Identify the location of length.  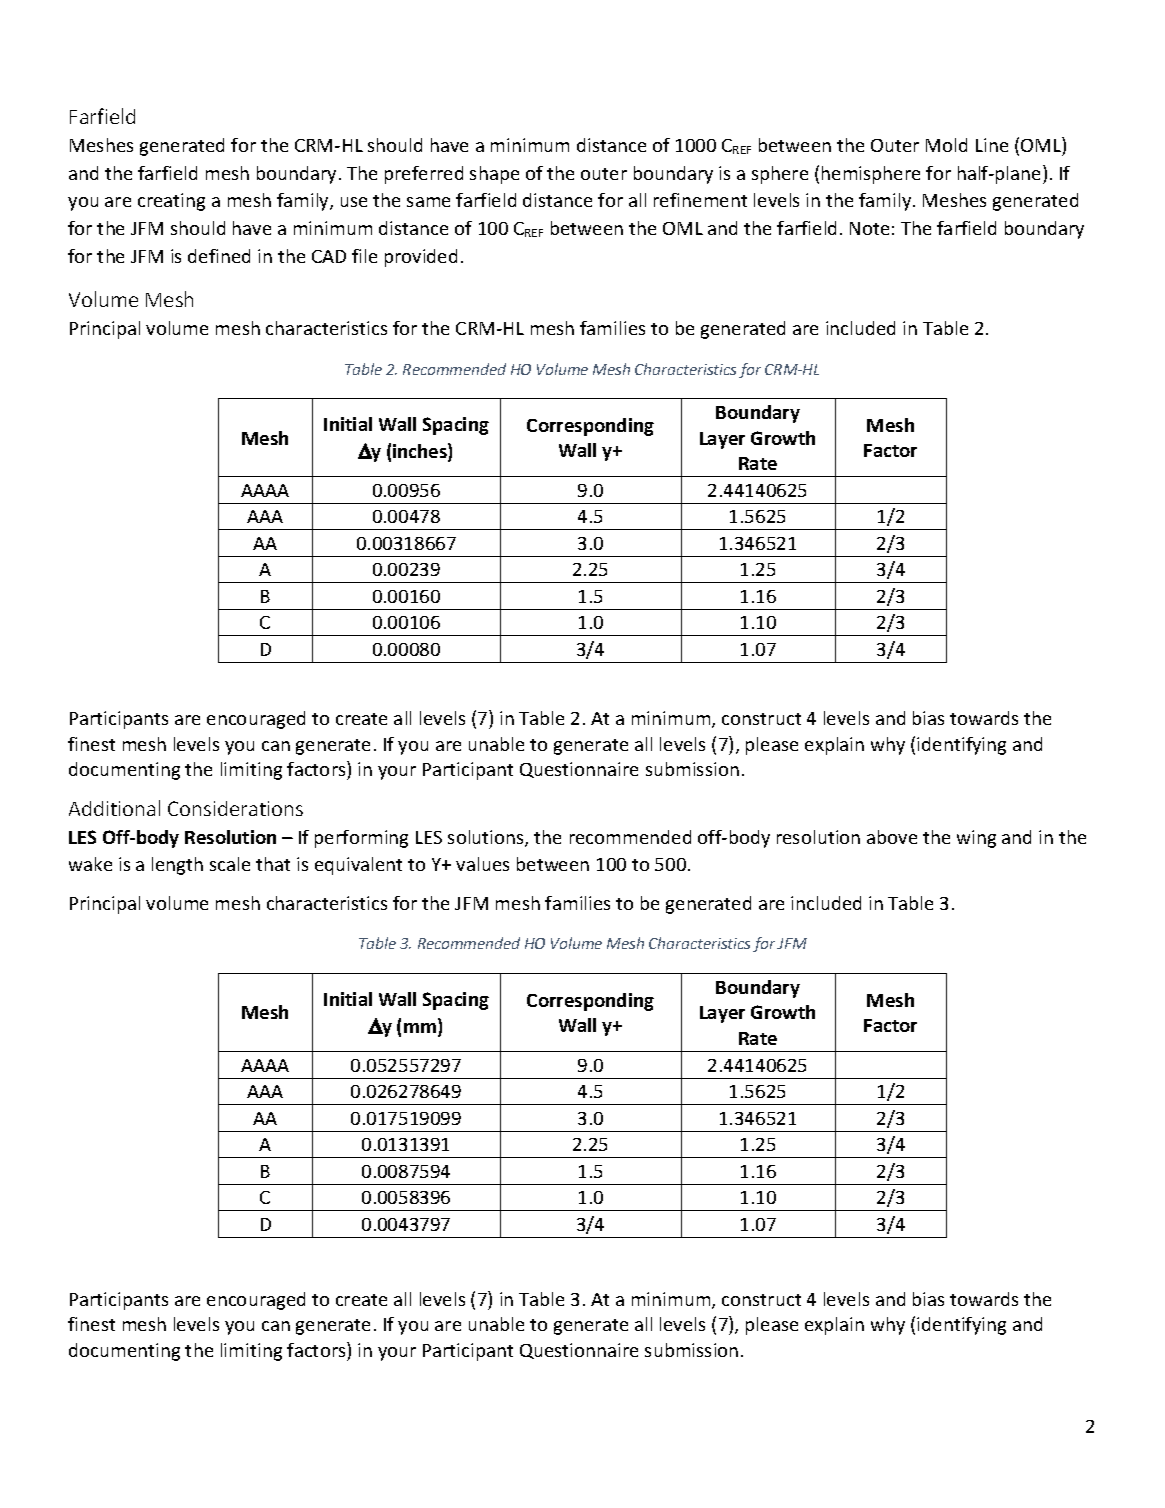
(177, 866).
